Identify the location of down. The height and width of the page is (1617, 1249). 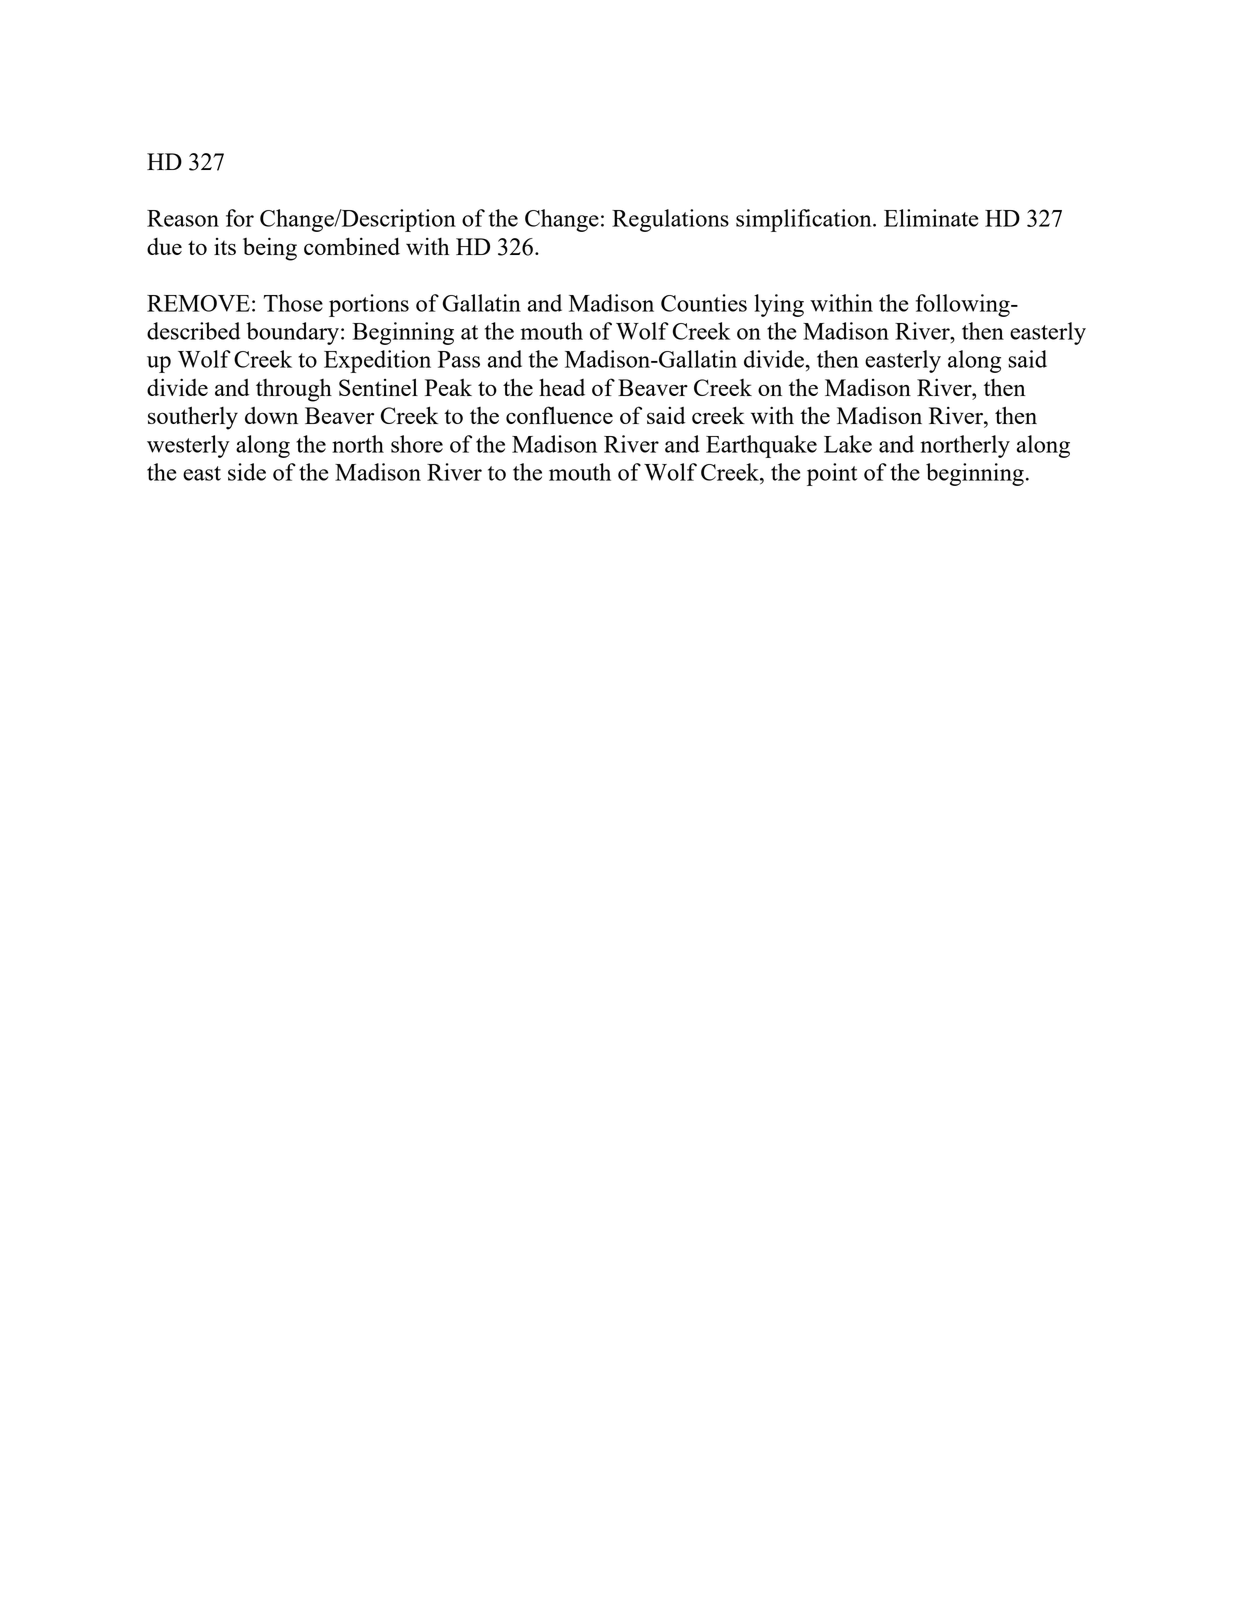
(271, 415).
